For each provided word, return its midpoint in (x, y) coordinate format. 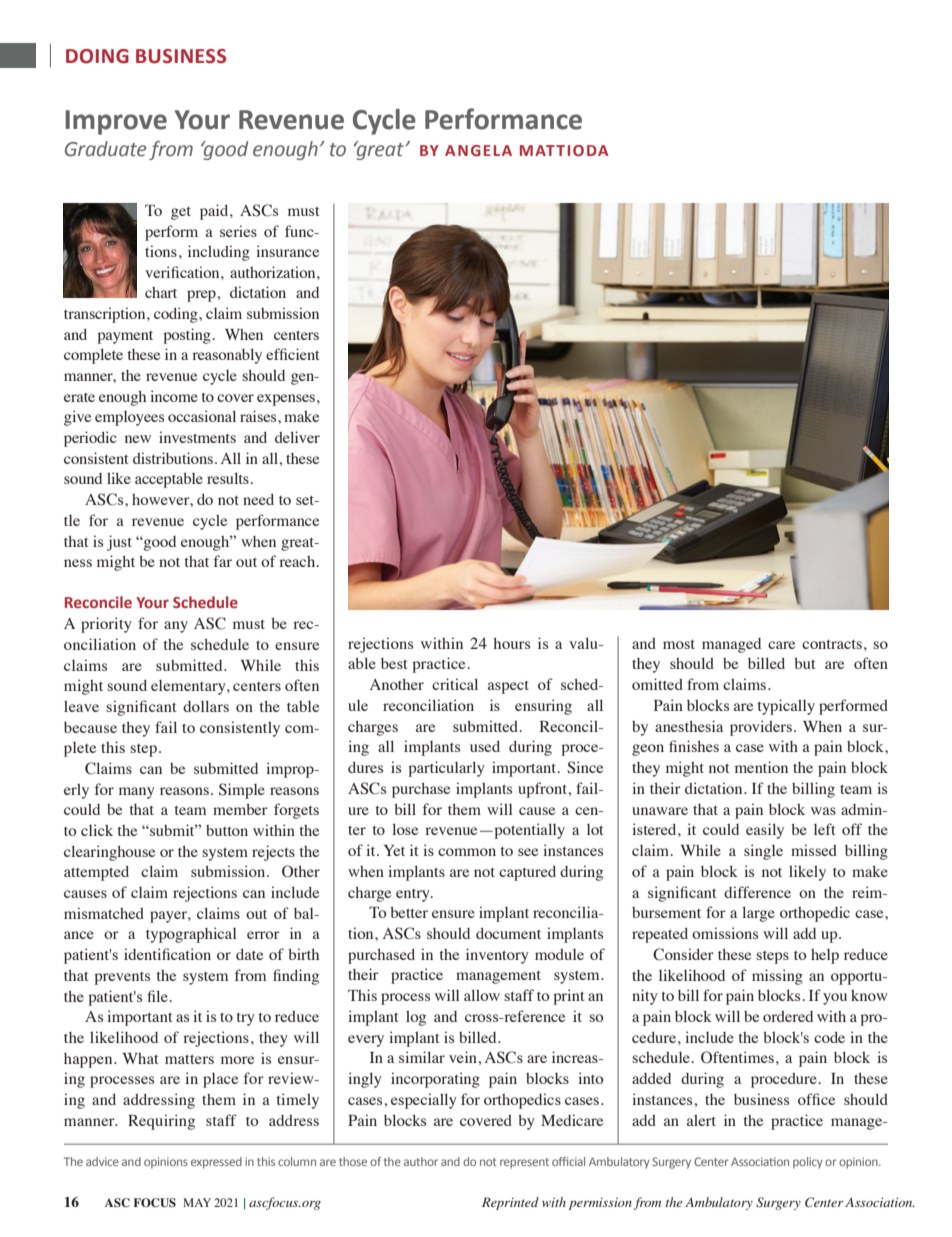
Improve (116, 122)
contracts (832, 644)
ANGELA (478, 150)
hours (511, 643)
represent (524, 1163)
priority (106, 625)
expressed (216, 1163)
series (238, 231)
